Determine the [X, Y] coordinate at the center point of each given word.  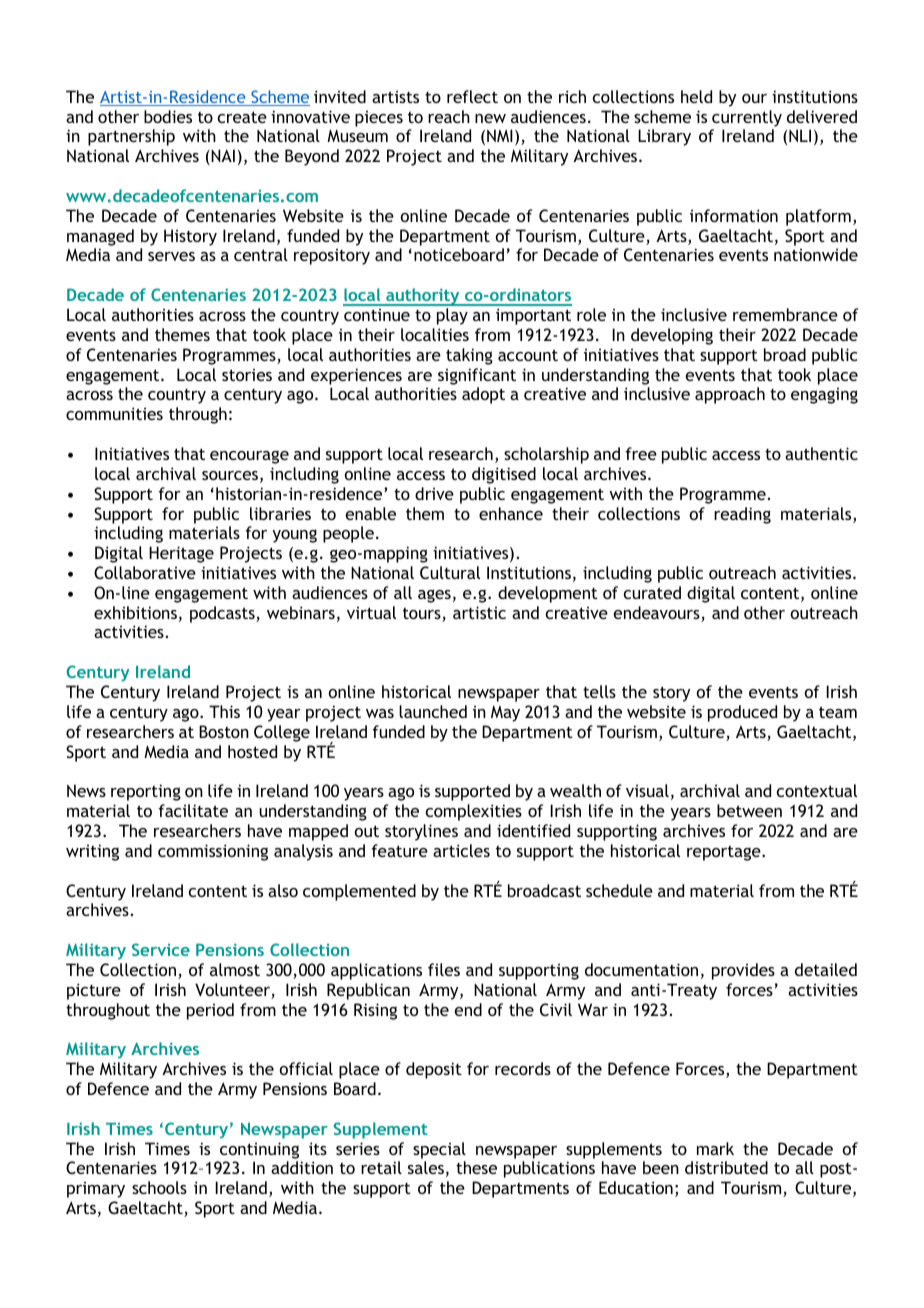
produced [742, 713]
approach [730, 395]
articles [461, 850]
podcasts [223, 614]
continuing [259, 1150]
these [476, 1167]
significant [477, 376]
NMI [500, 135]
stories [247, 375]
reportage [725, 853]
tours [423, 615]
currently [747, 118]
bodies [168, 116]
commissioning [213, 852]
